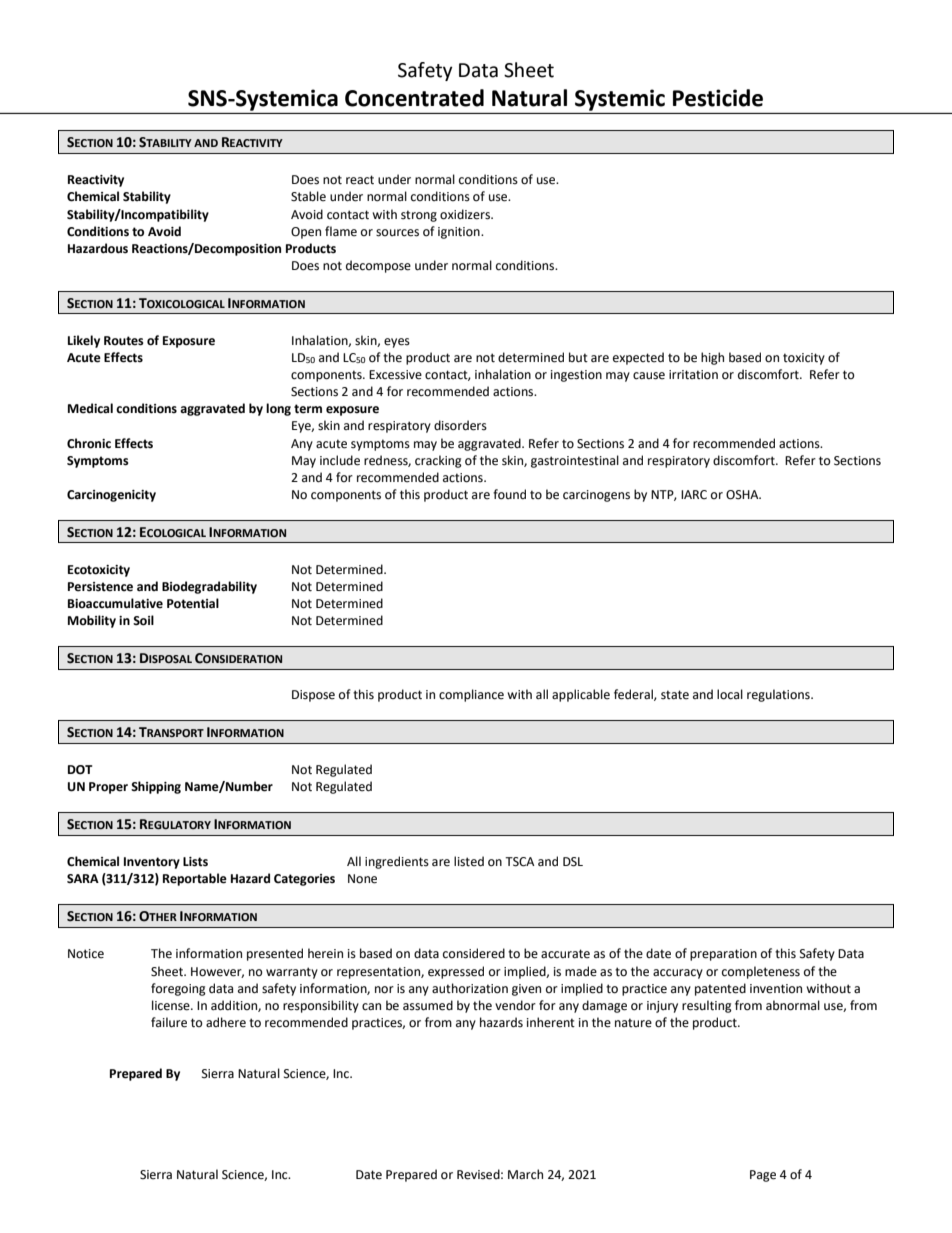 This screenshot has height=1233, width=952. Describe the element at coordinates (397, 862) in the screenshot. I see `ingredients` at that location.
